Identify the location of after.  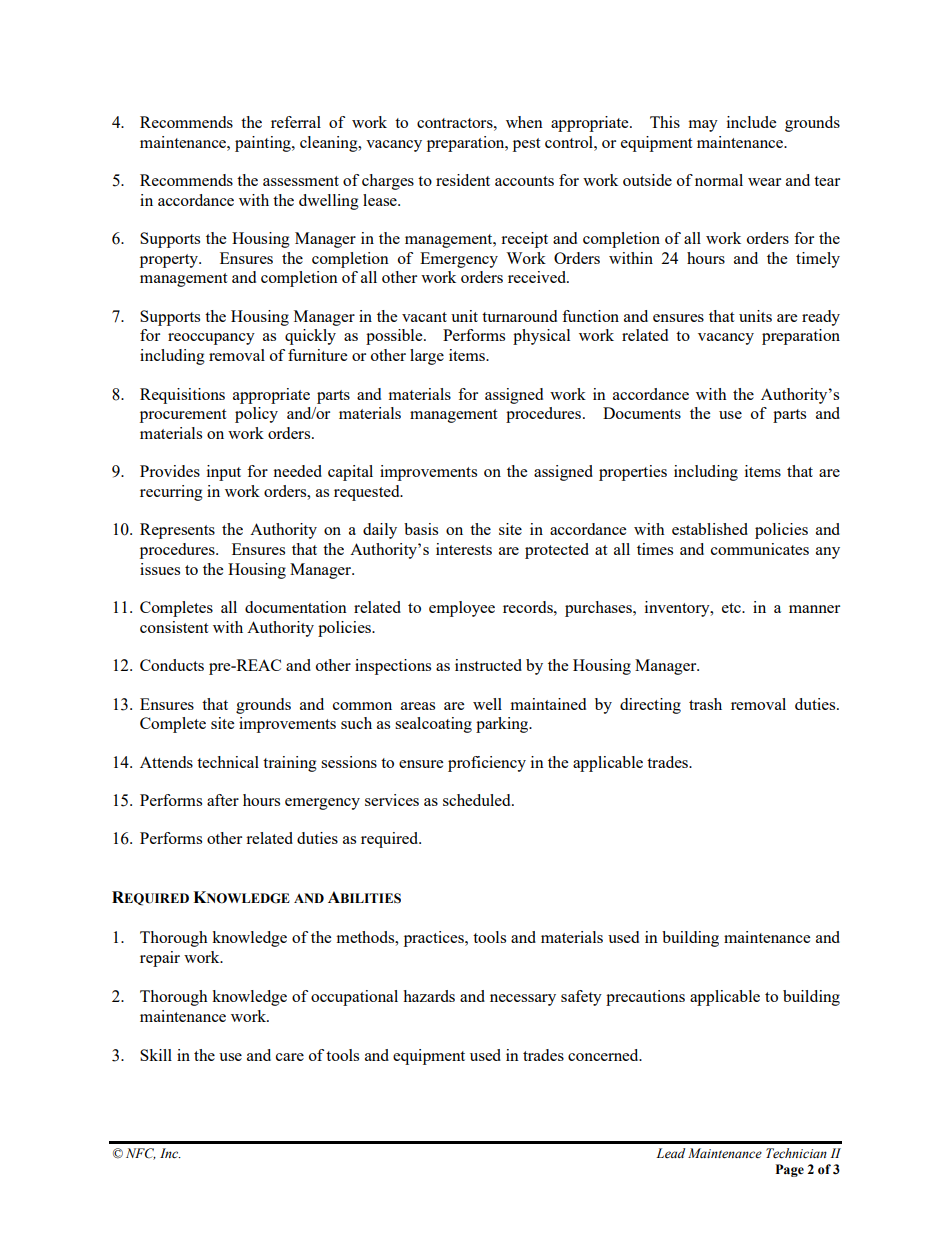
(223, 800).
